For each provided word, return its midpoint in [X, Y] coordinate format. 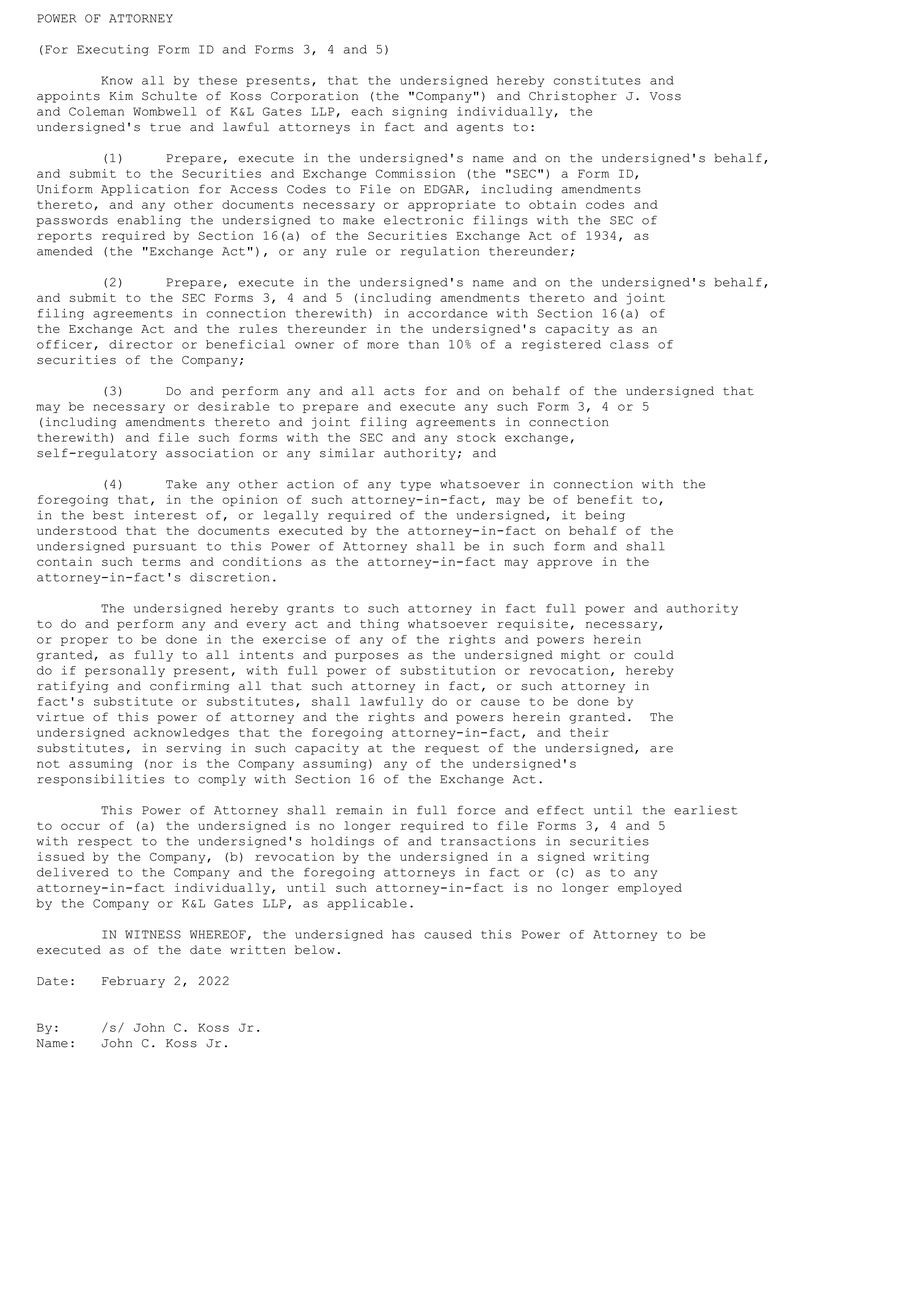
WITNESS [153, 934]
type [415, 485]
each [367, 111]
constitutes [597, 80]
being [605, 516]
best [108, 515]
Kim [121, 95]
